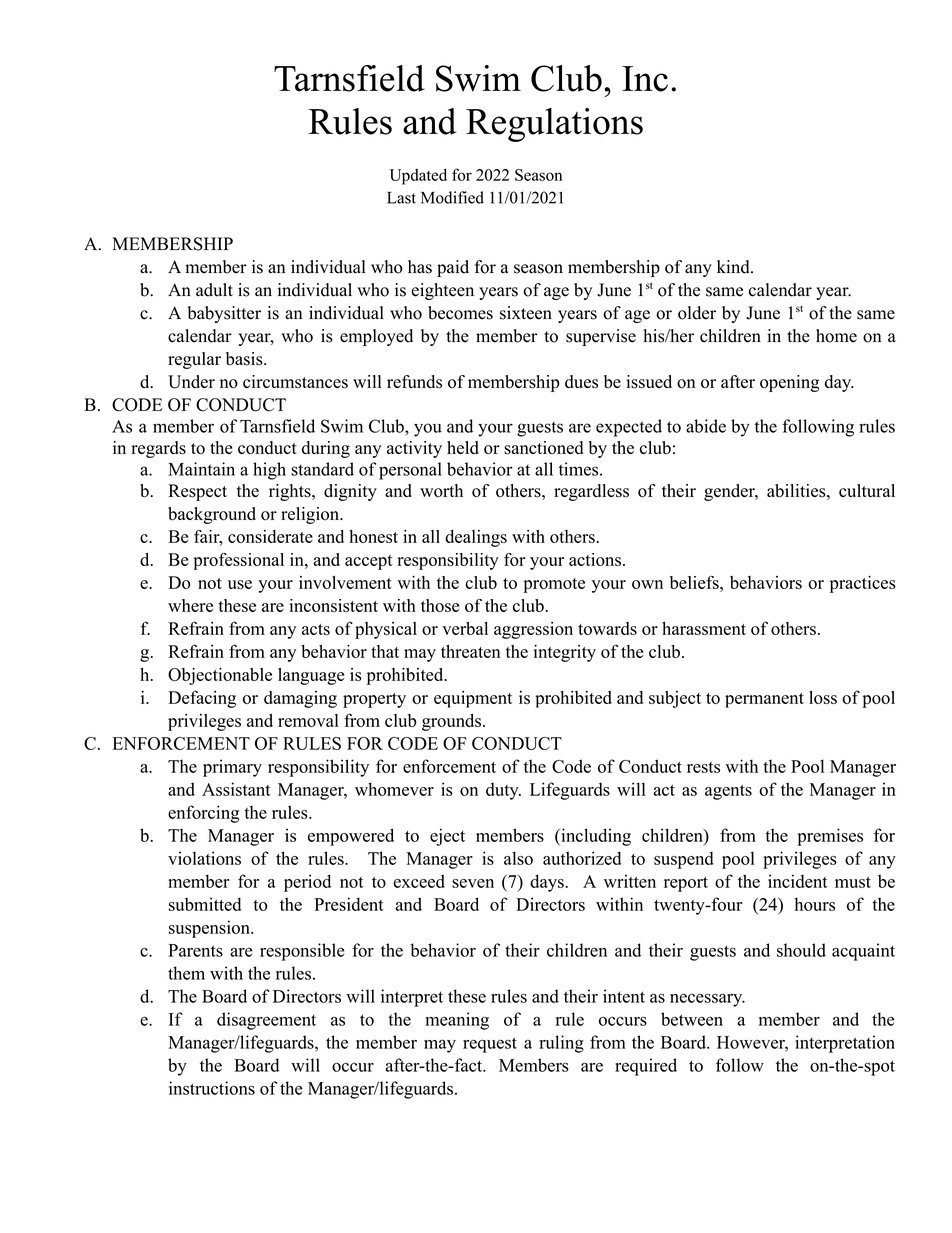 This screenshot has width=952, height=1233. What do you see at coordinates (704, 628) in the screenshot?
I see `harassment` at bounding box center [704, 628].
